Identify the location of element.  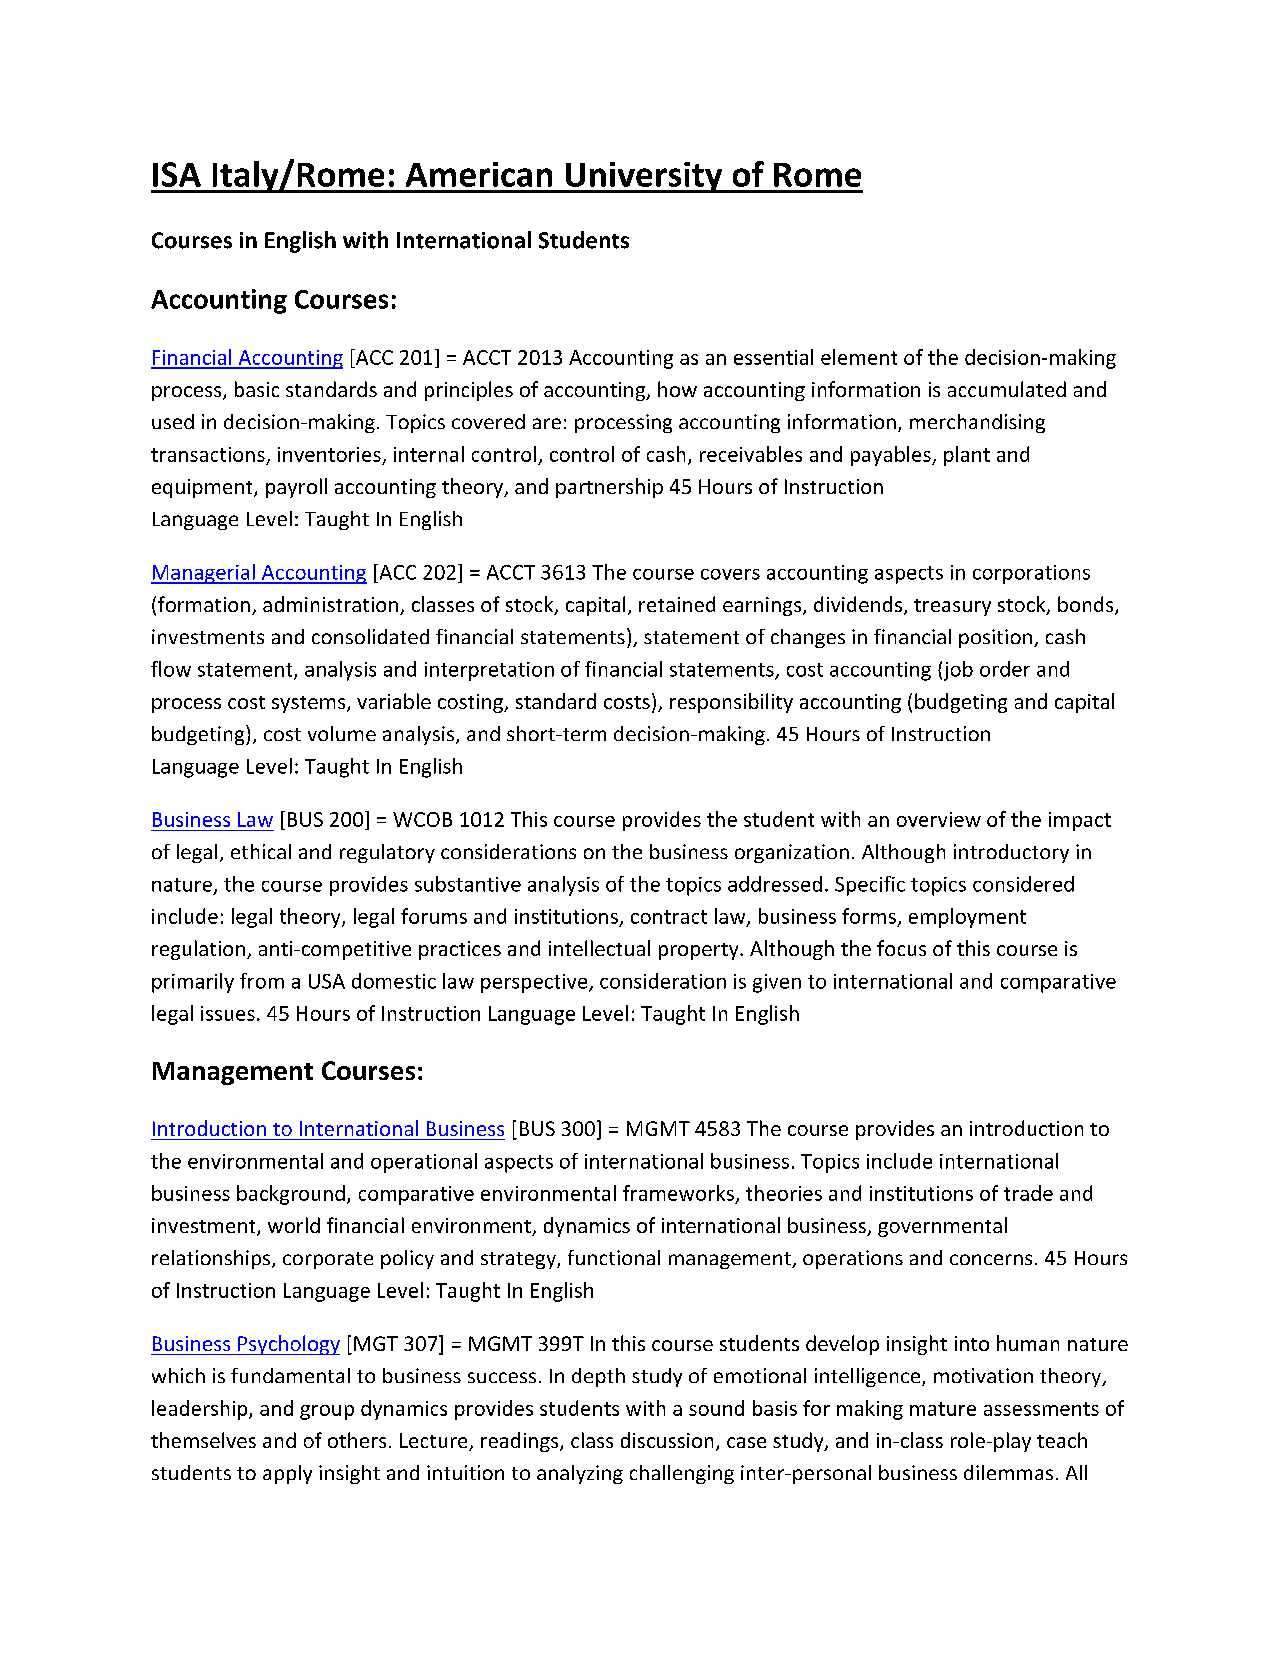
(859, 357).
